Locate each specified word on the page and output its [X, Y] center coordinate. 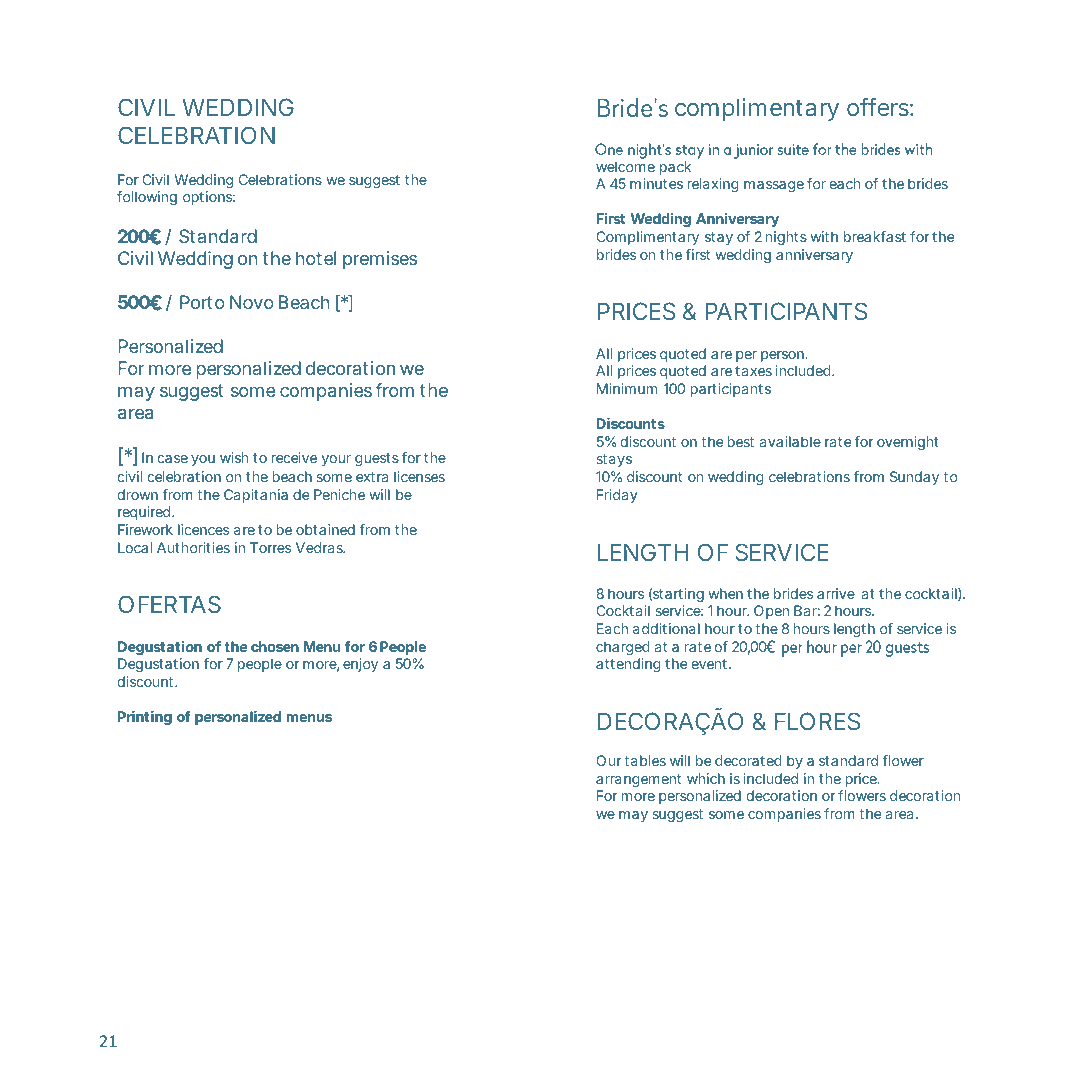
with [824, 236]
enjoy [360, 665]
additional [666, 628]
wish [234, 457]
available [790, 441]
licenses [419, 476]
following [147, 198]
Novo [252, 302]
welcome [625, 166]
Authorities [193, 547]
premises [380, 260]
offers [878, 107]
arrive [836, 593]
